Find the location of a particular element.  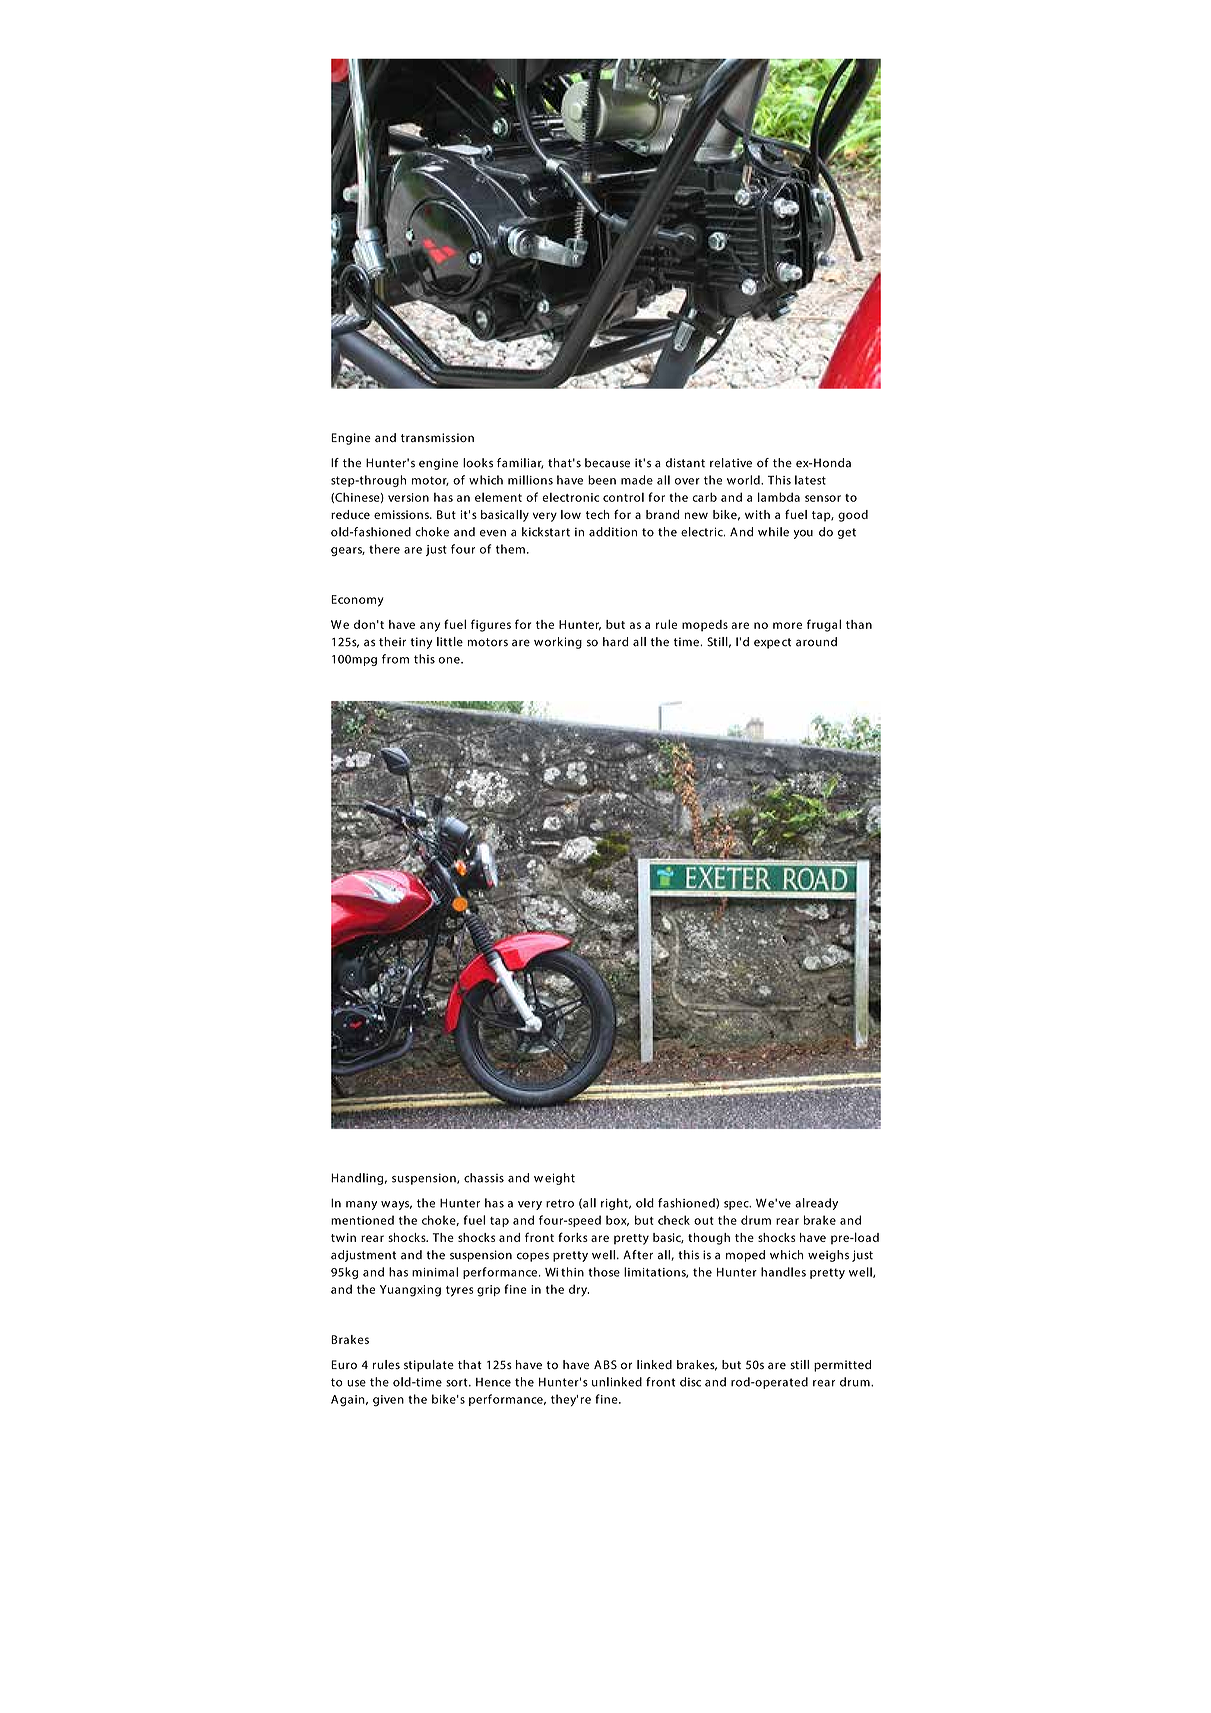

latest is located at coordinates (810, 480).
